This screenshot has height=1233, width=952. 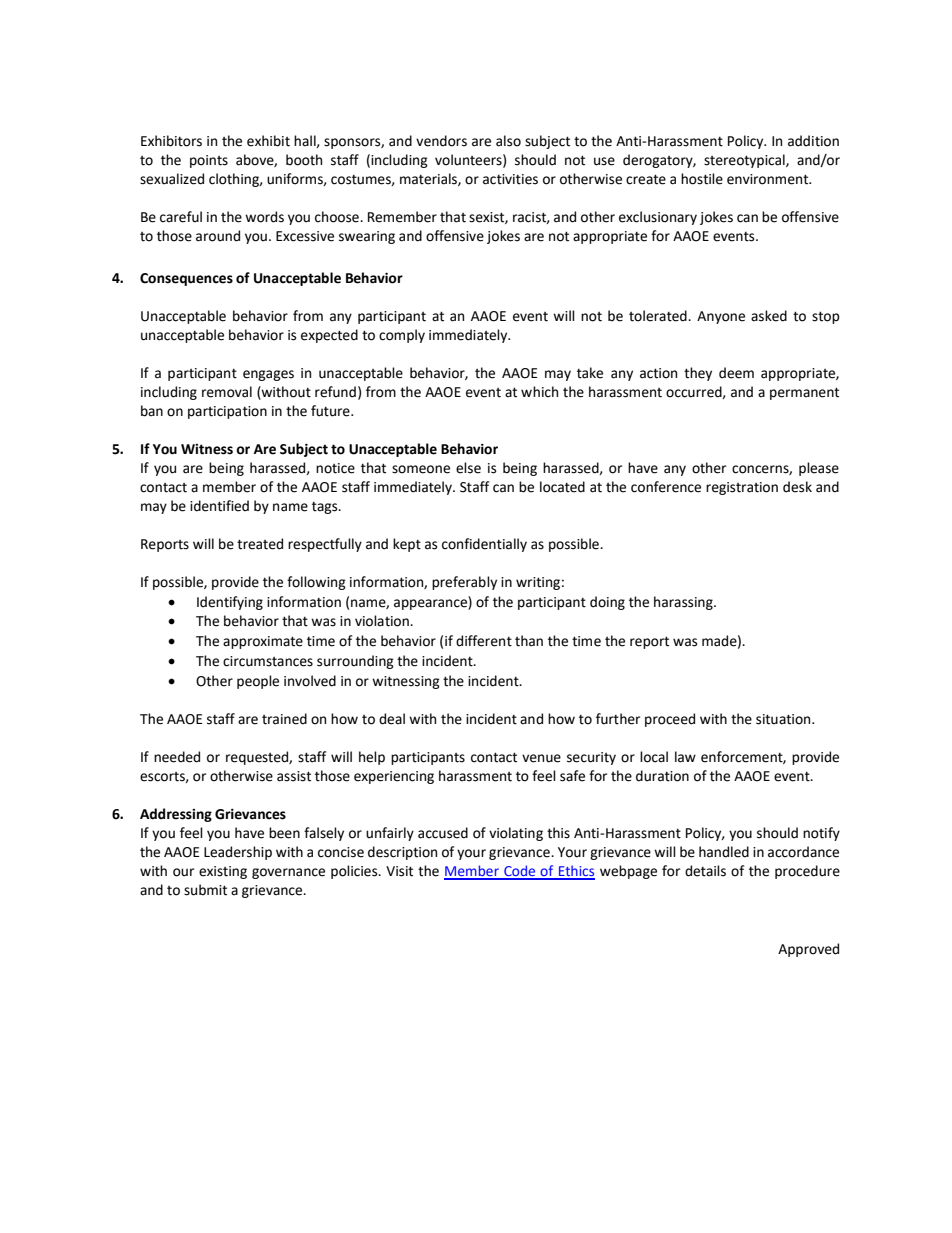 I want to click on registration, so click(x=742, y=488).
